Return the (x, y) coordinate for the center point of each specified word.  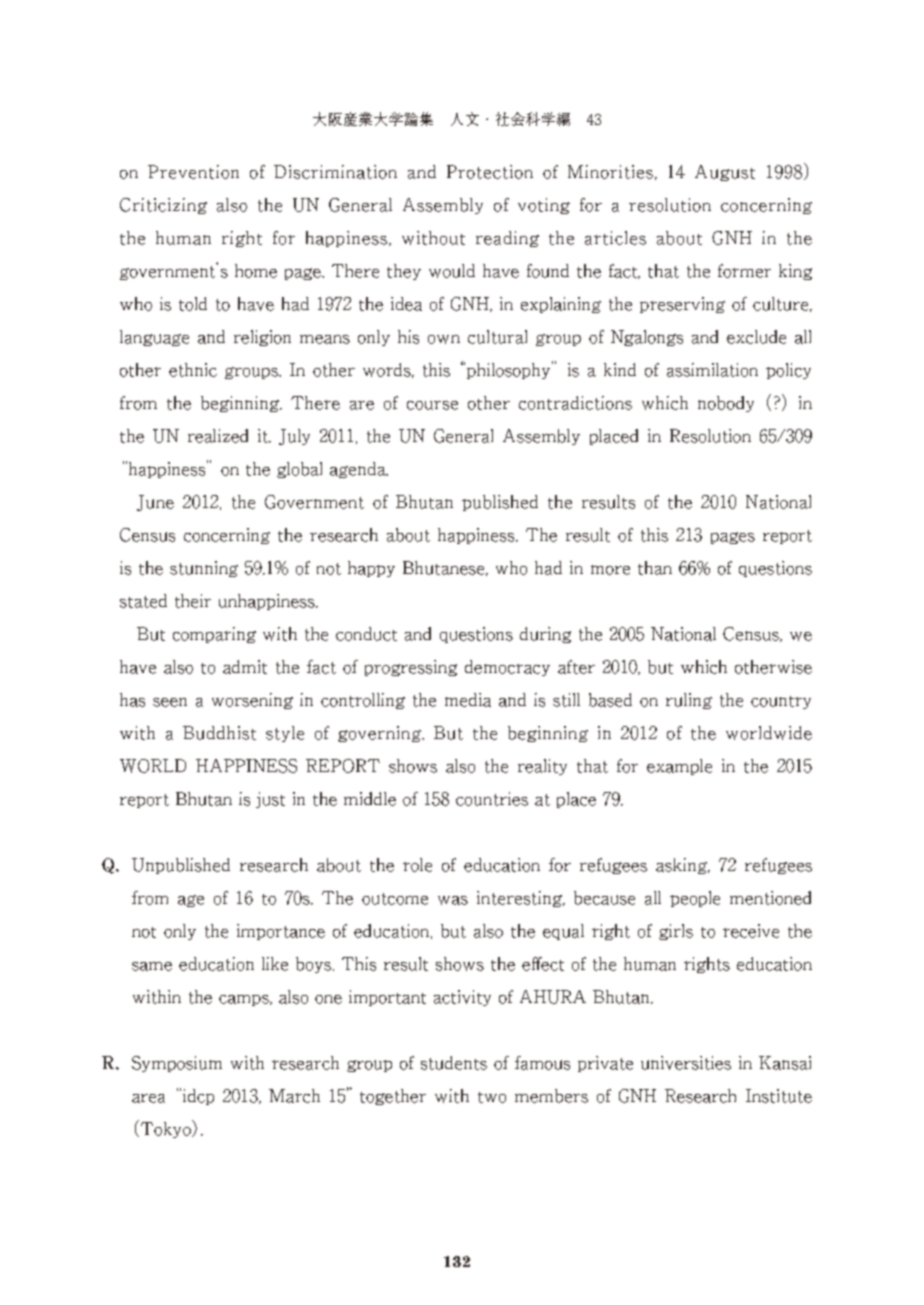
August (725, 173)
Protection (490, 172)
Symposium (177, 1064)
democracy (507, 668)
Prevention (193, 172)
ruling (689, 701)
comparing (214, 635)
